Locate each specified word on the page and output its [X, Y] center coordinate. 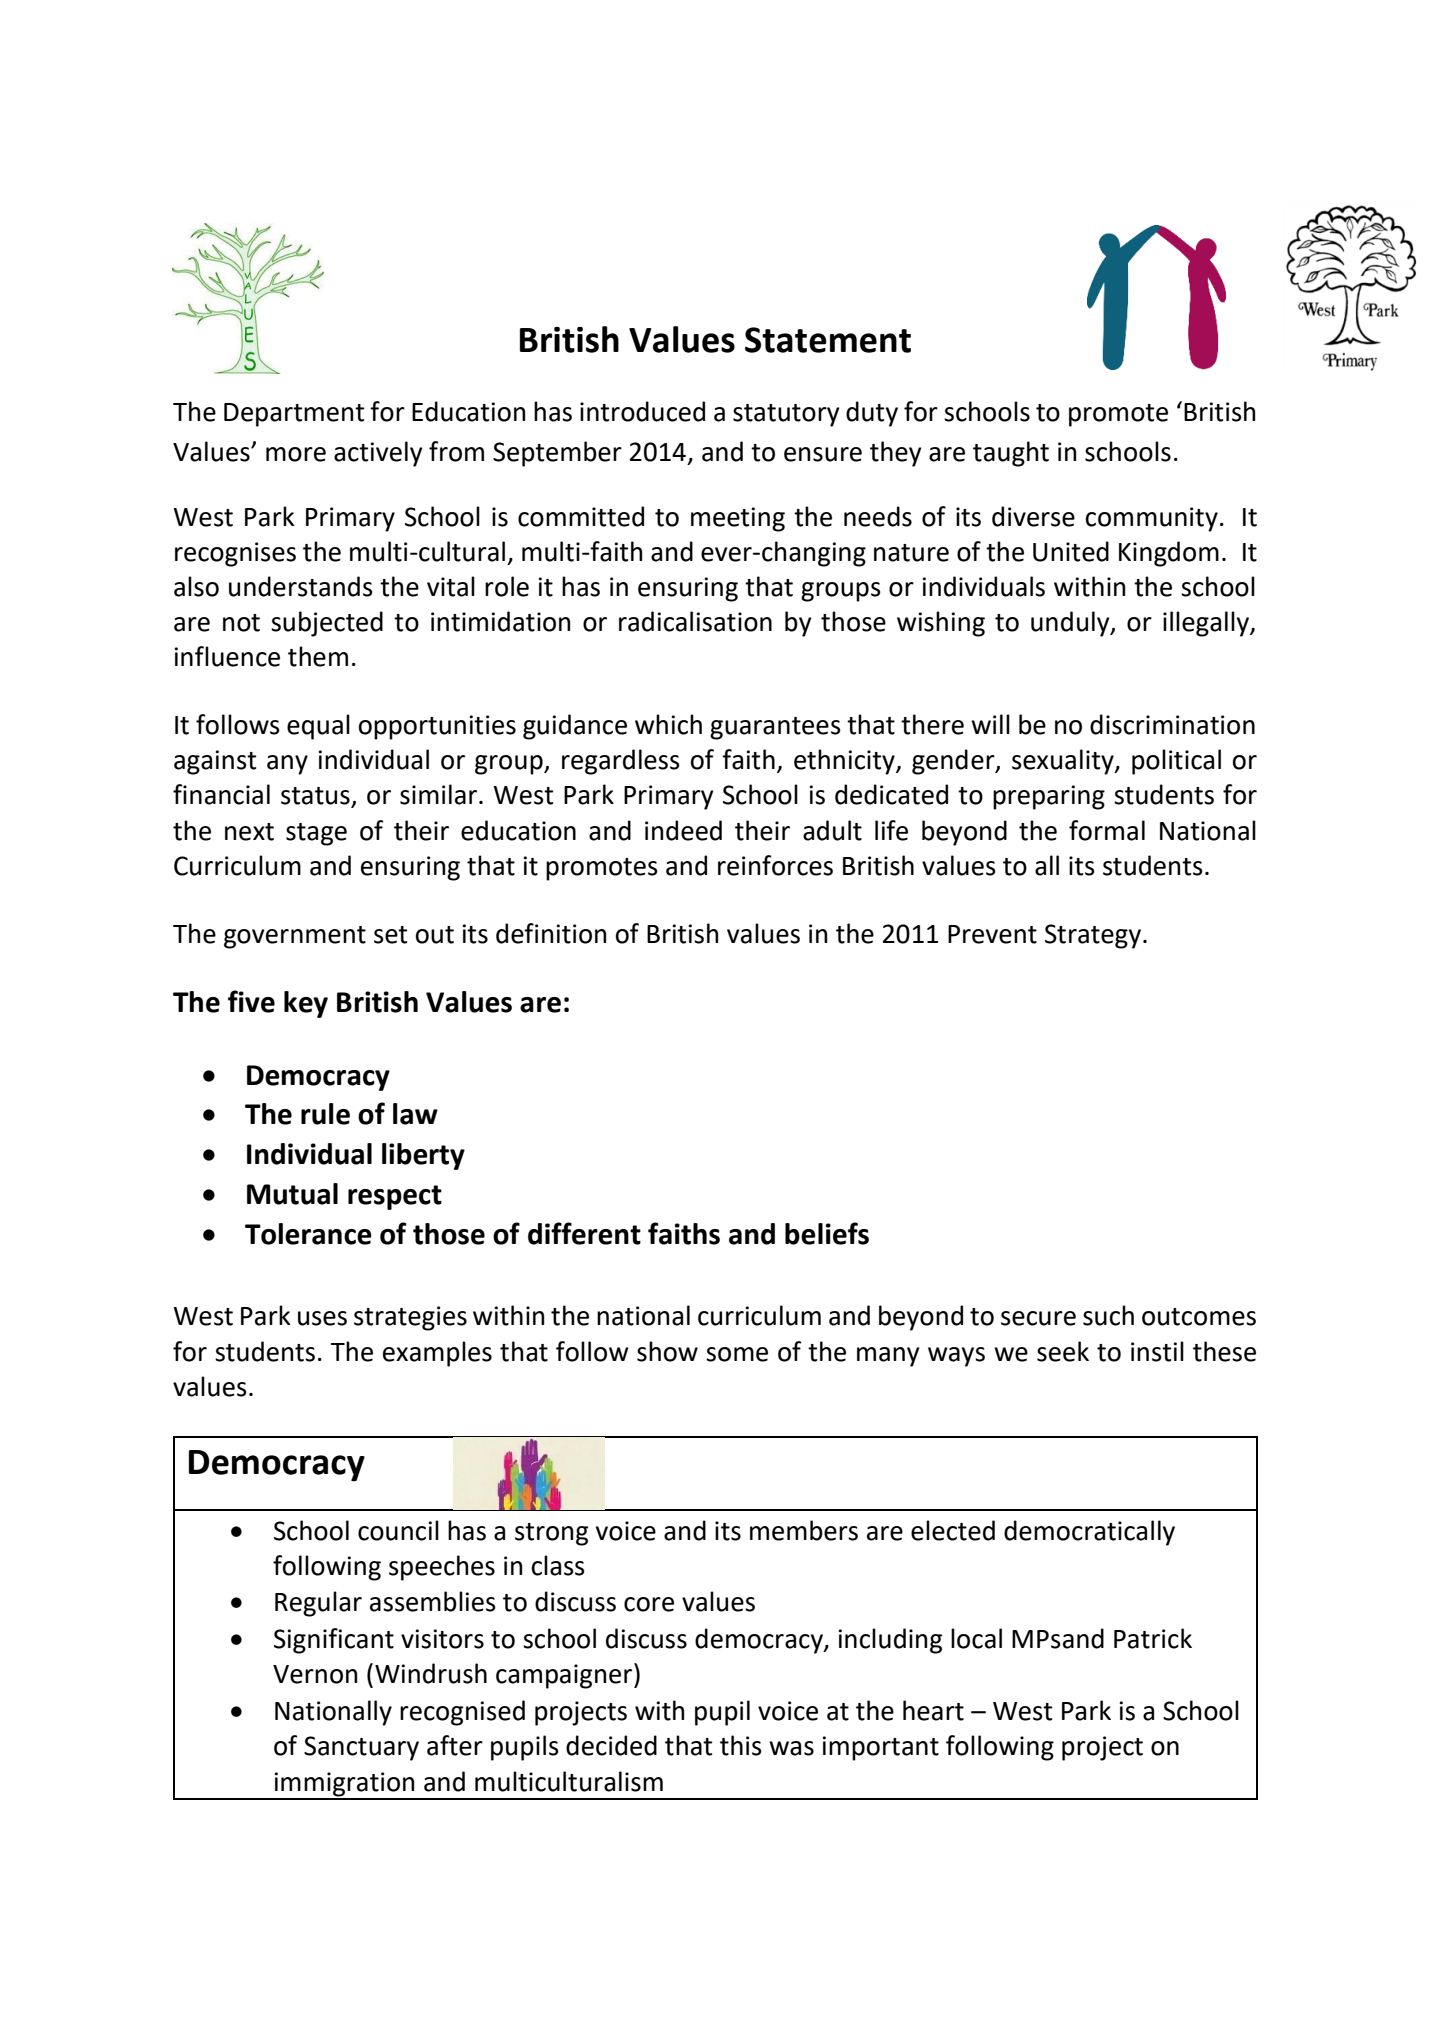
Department [294, 415]
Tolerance [308, 1234]
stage [316, 834]
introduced [642, 411]
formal [1107, 830]
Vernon [315, 1674]
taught [1011, 454]
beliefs [827, 1233]
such [1108, 1315]
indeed [683, 830]
